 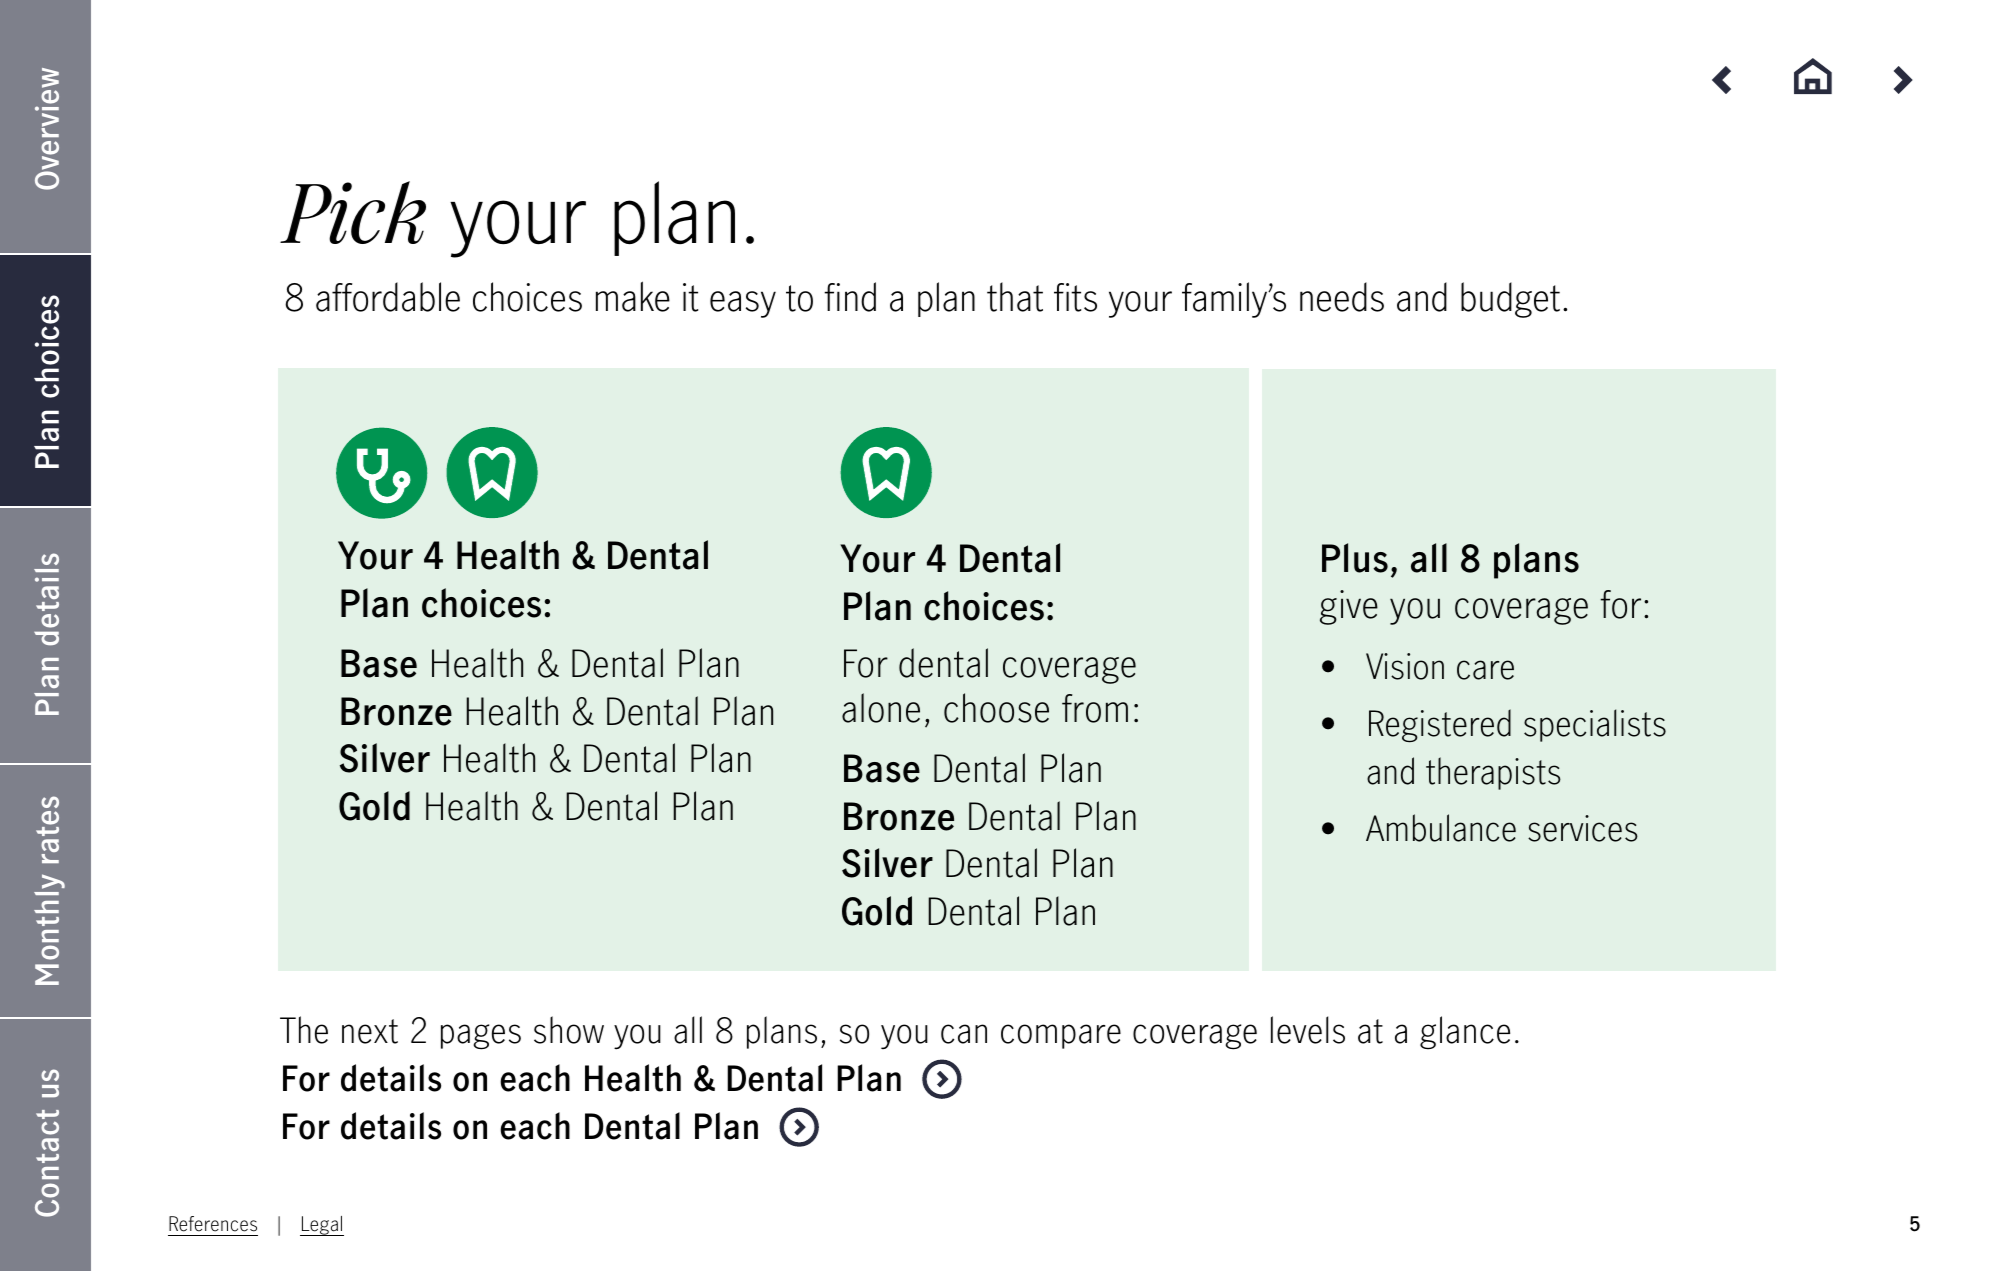 I want to click on glance, so click(x=1465, y=1033).
